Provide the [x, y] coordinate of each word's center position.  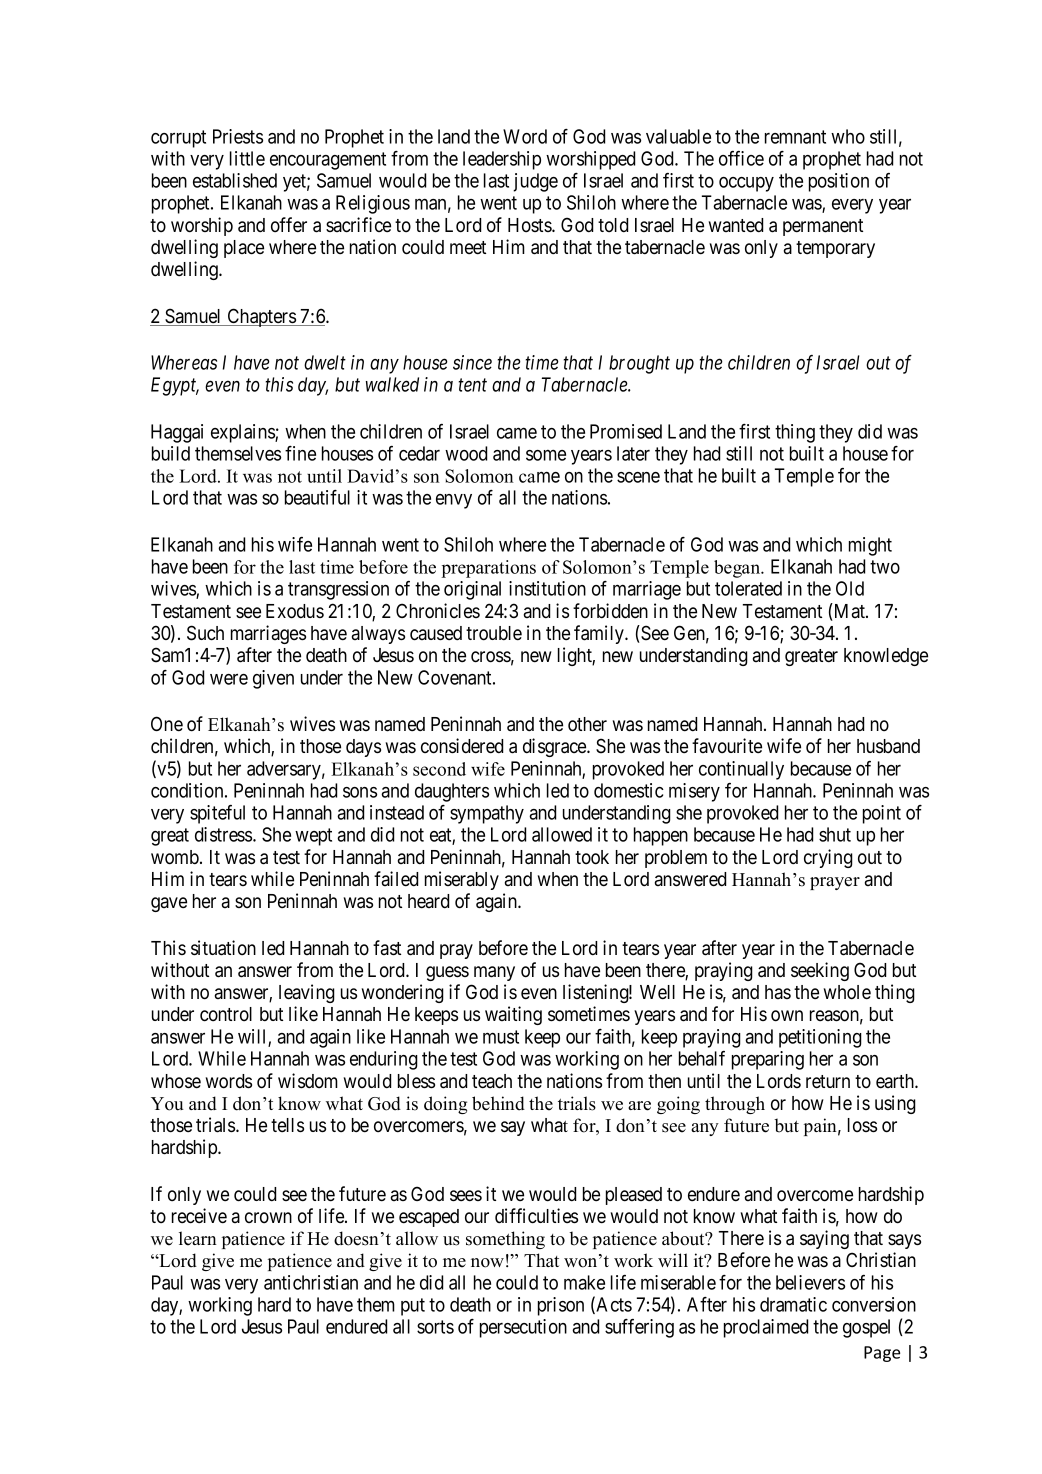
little [247, 158]
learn [198, 1238]
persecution [523, 1328]
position [839, 182]
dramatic [793, 1304]
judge [535, 182]
